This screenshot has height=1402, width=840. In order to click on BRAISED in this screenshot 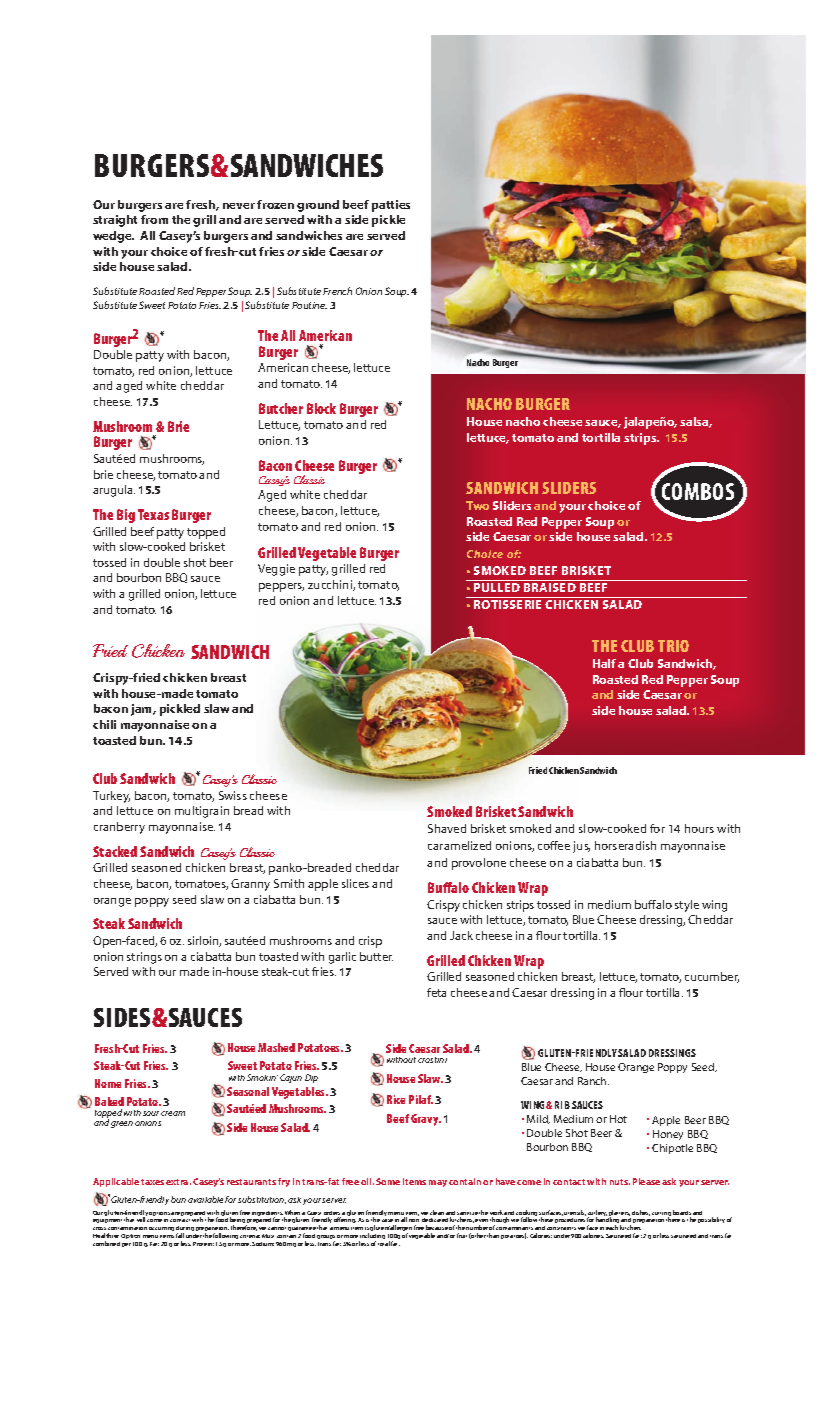, I will do `click(550, 587)`.
